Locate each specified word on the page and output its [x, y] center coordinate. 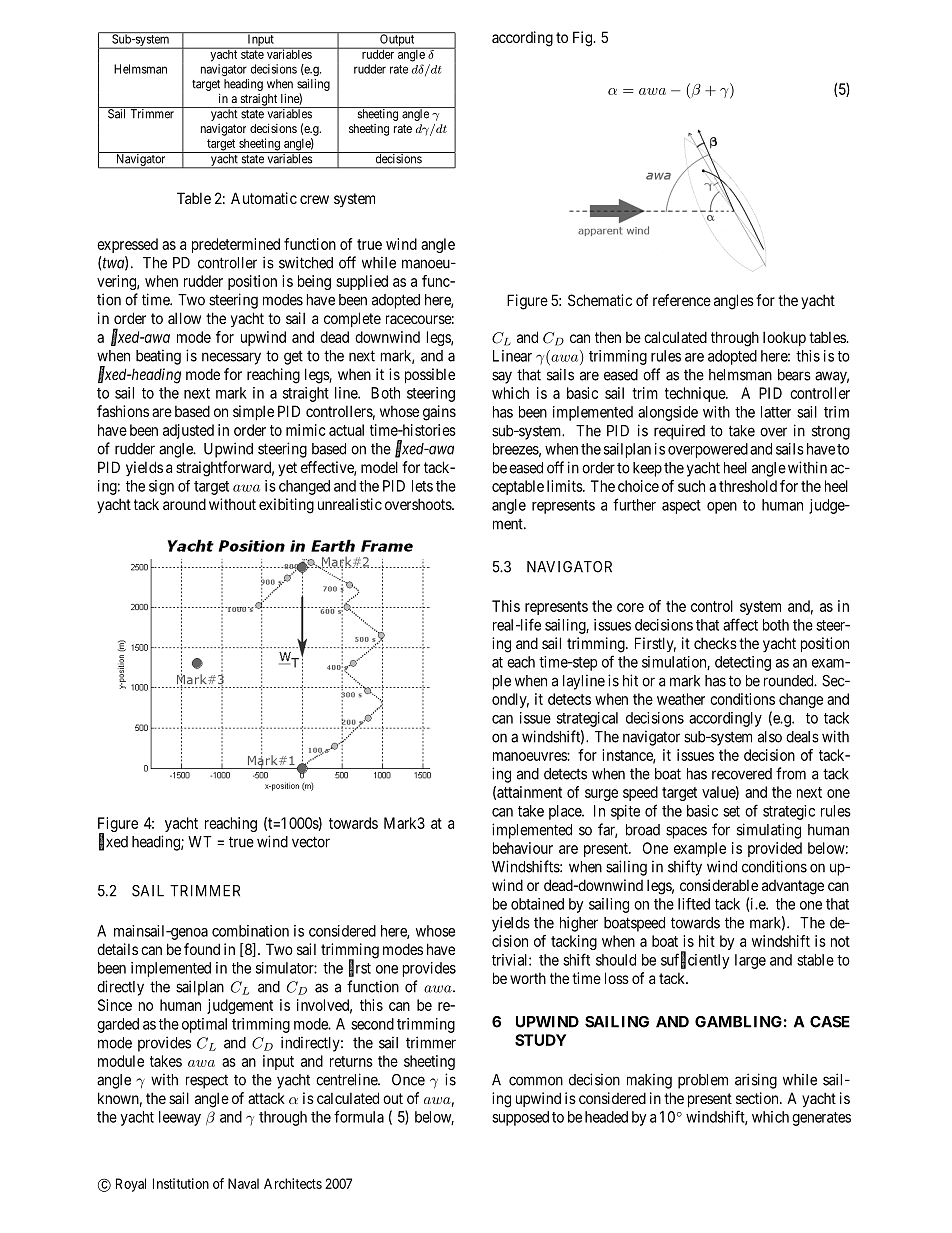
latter [776, 412]
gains [439, 413]
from [791, 773]
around [184, 504]
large [750, 961]
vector [311, 842]
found [202, 949]
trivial [511, 960]
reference [682, 300]
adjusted [188, 431]
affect [740, 624]
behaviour [523, 848]
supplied [362, 282]
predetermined [236, 245]
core [630, 607]
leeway [180, 1118]
